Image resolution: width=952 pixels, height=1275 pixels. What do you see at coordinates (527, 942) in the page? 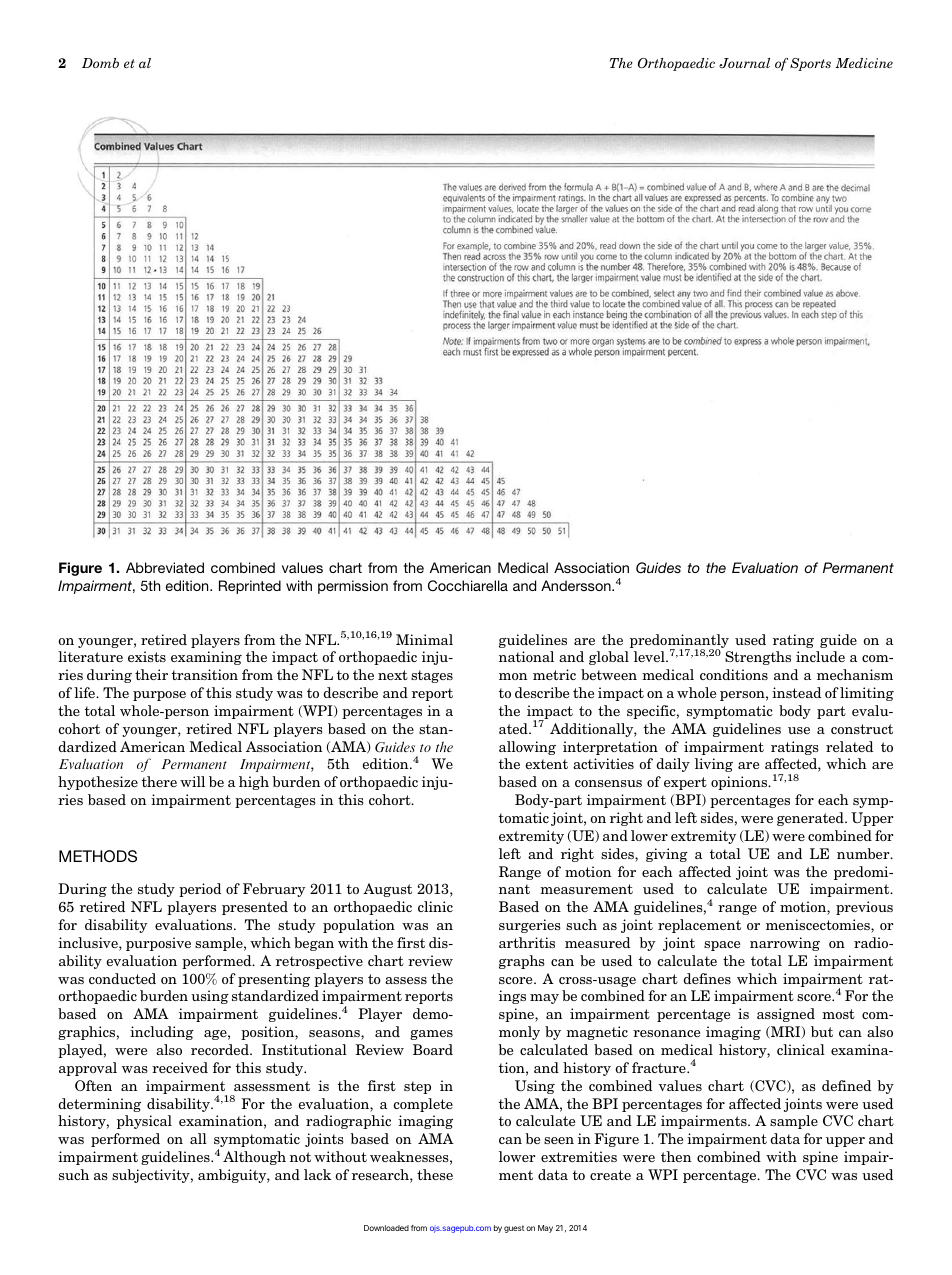
I see `arthritis` at bounding box center [527, 942].
